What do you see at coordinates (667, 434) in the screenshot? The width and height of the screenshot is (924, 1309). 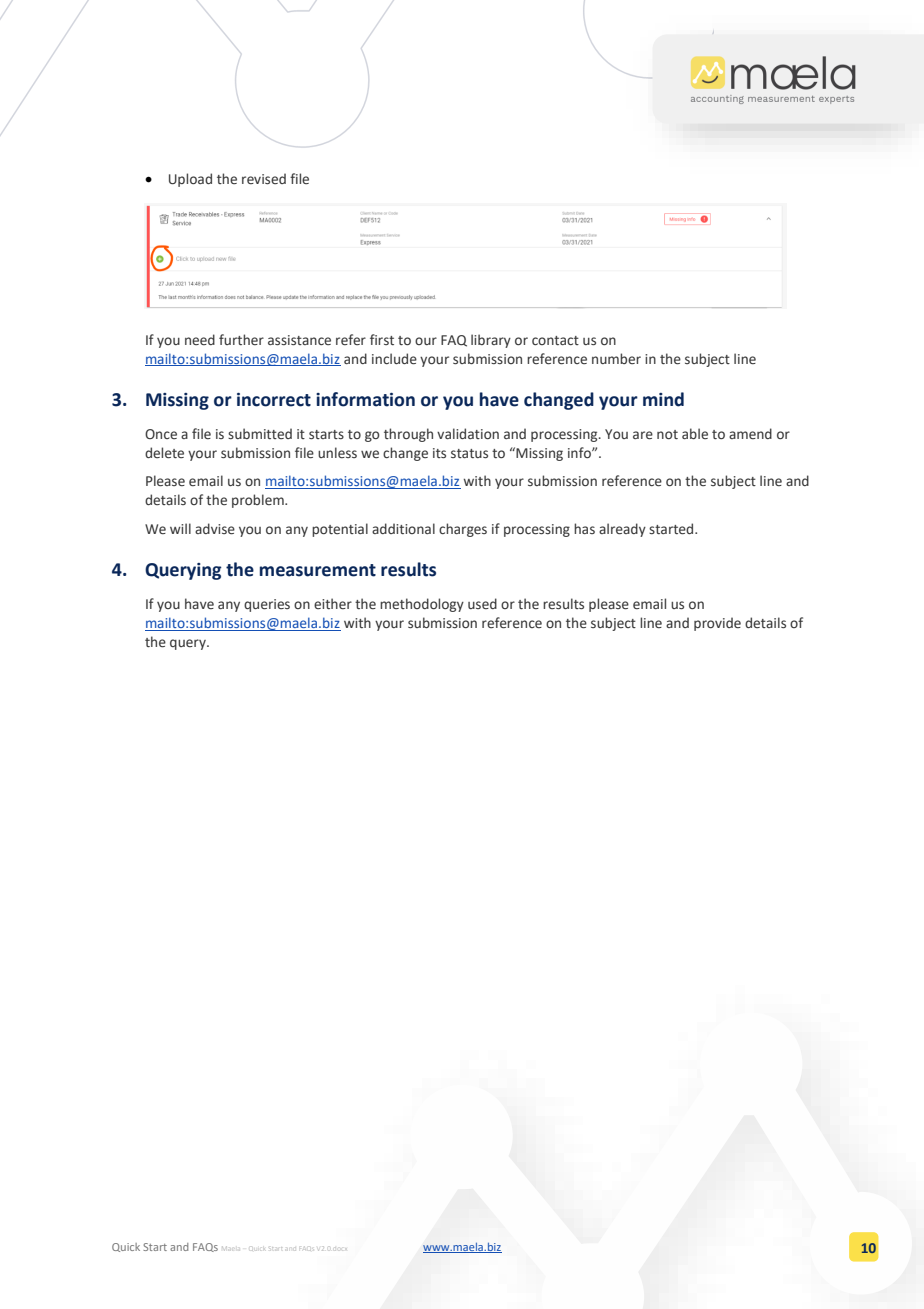 I see `not` at bounding box center [667, 434].
